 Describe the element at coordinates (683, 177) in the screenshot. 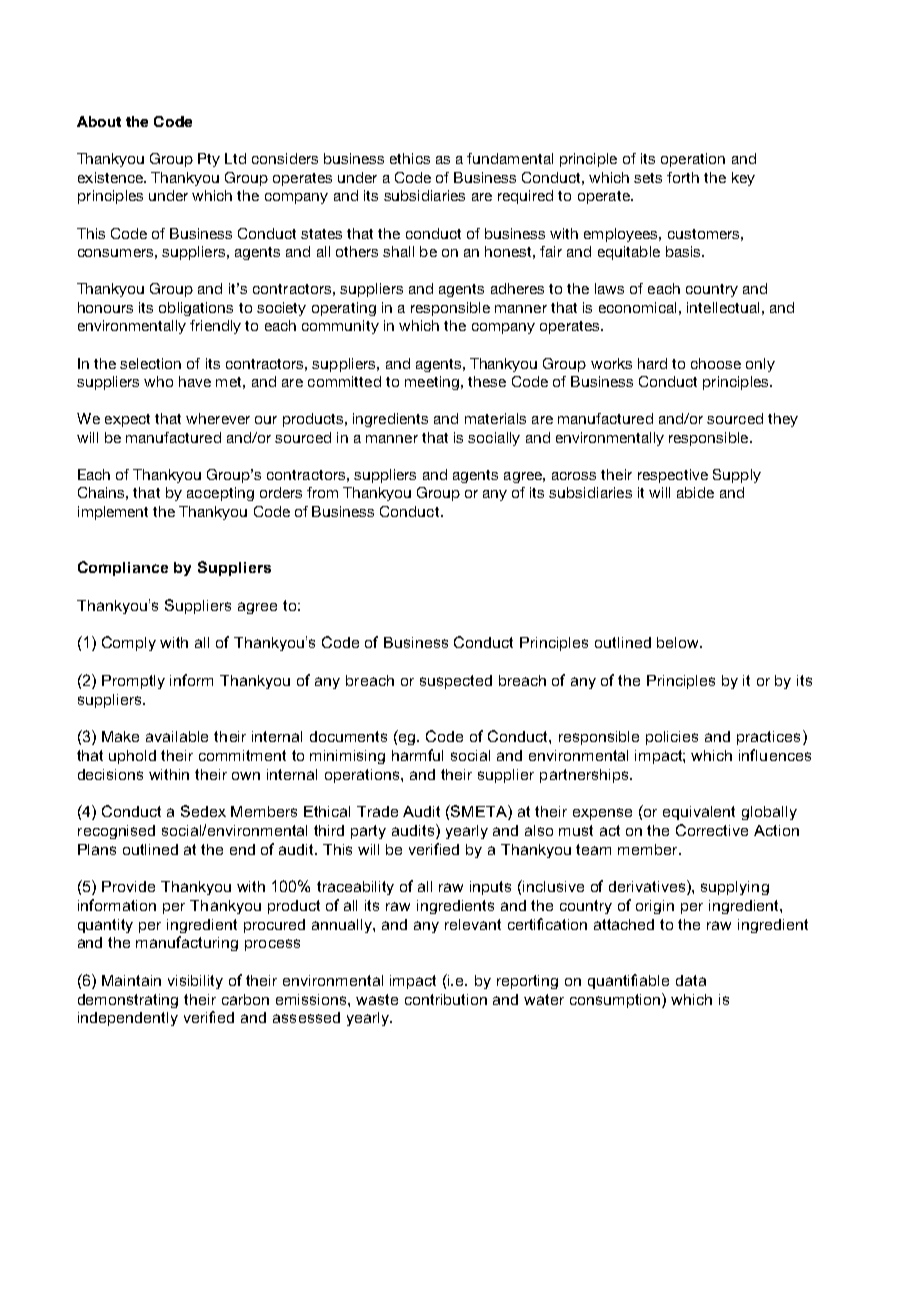

I see `forth` at that location.
